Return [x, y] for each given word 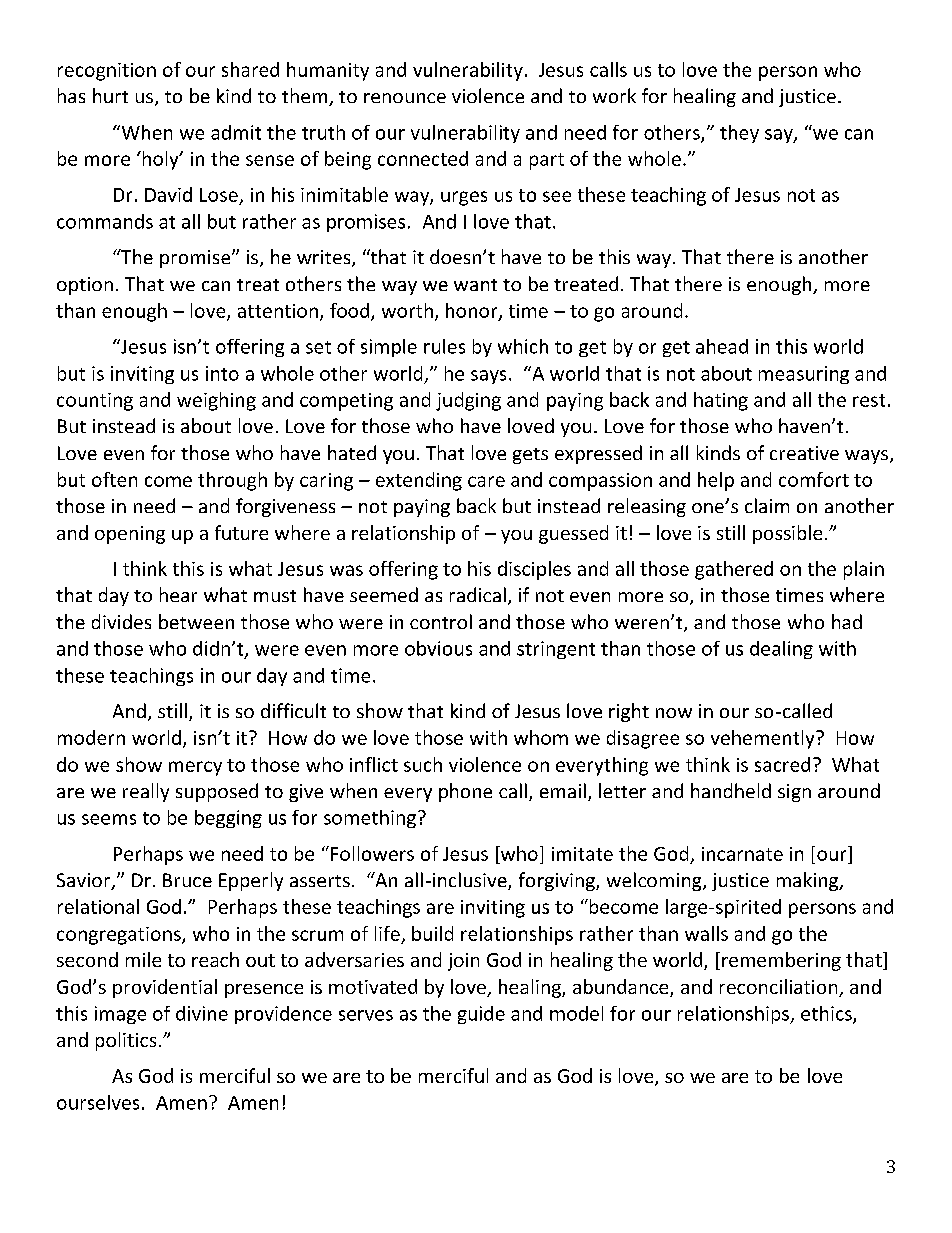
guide [481, 1015]
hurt [110, 95]
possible [787, 534]
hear [178, 594]
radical [478, 594]
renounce [405, 98]
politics [126, 1041]
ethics [827, 1014]
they [739, 134]
